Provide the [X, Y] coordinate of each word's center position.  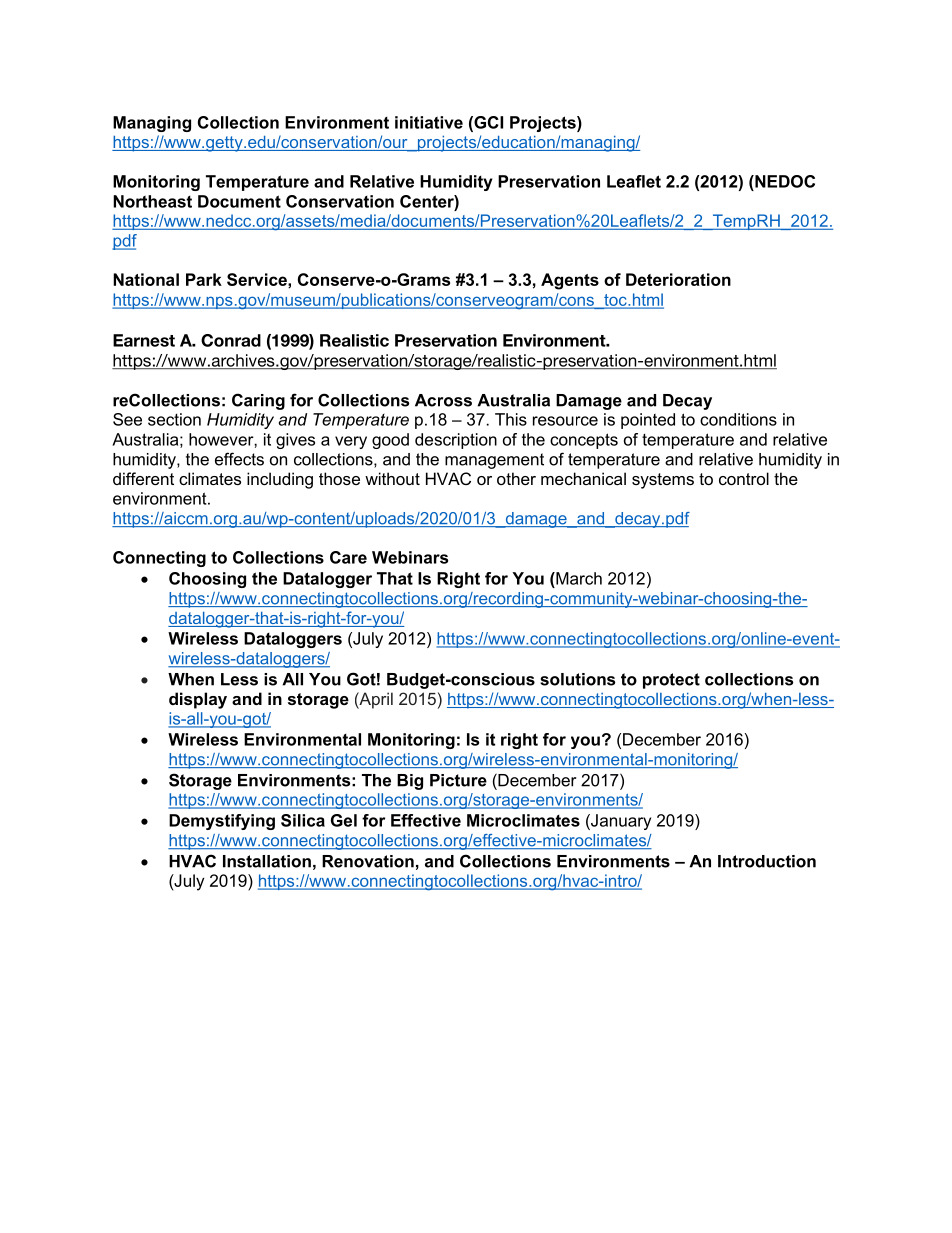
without [392, 478]
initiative [429, 122]
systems [663, 481]
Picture [458, 780]
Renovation [368, 861]
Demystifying [222, 822]
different [143, 478]
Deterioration [678, 279]
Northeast [152, 201]
